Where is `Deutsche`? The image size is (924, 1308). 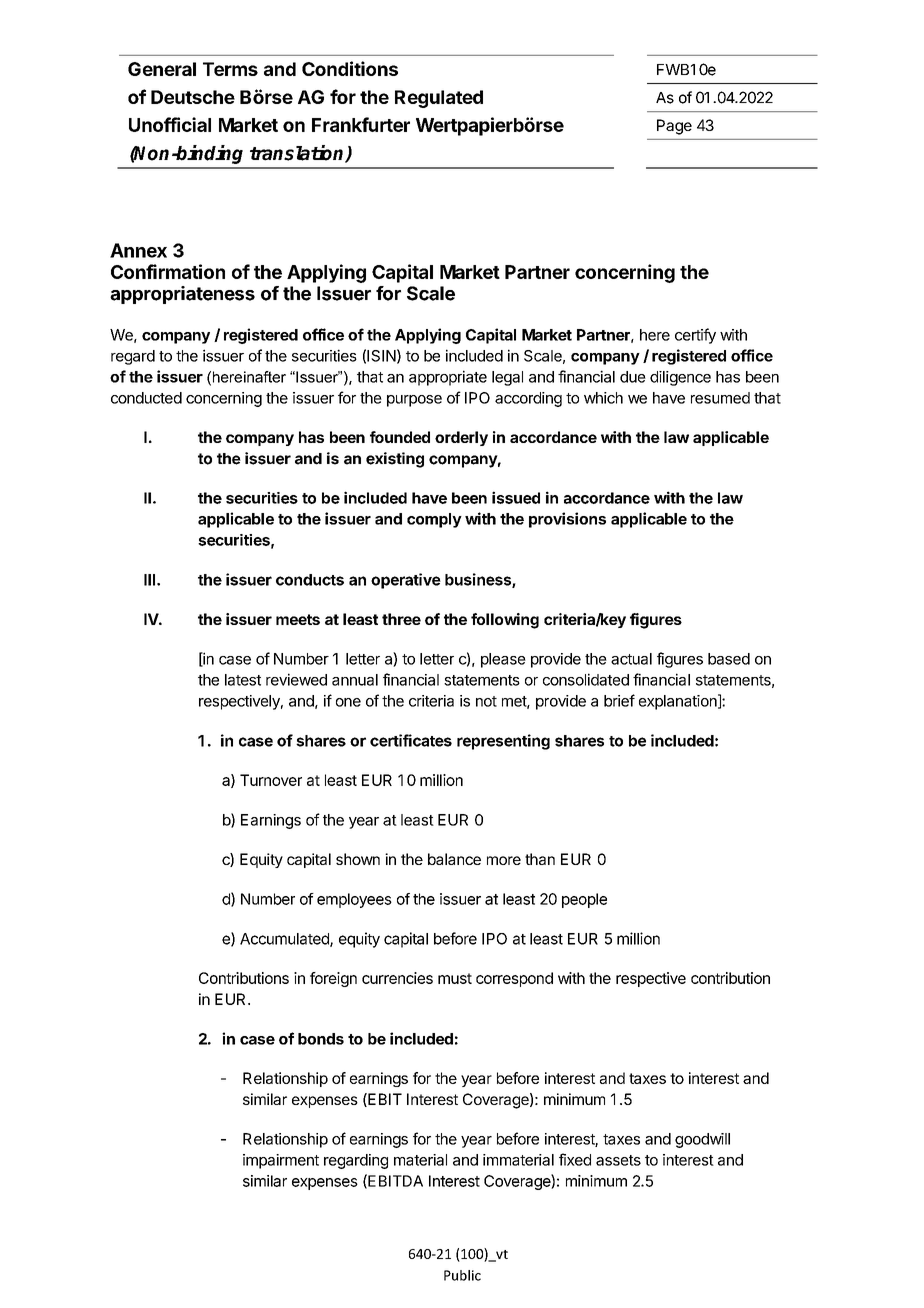 Deutsche is located at coordinates (193, 97).
